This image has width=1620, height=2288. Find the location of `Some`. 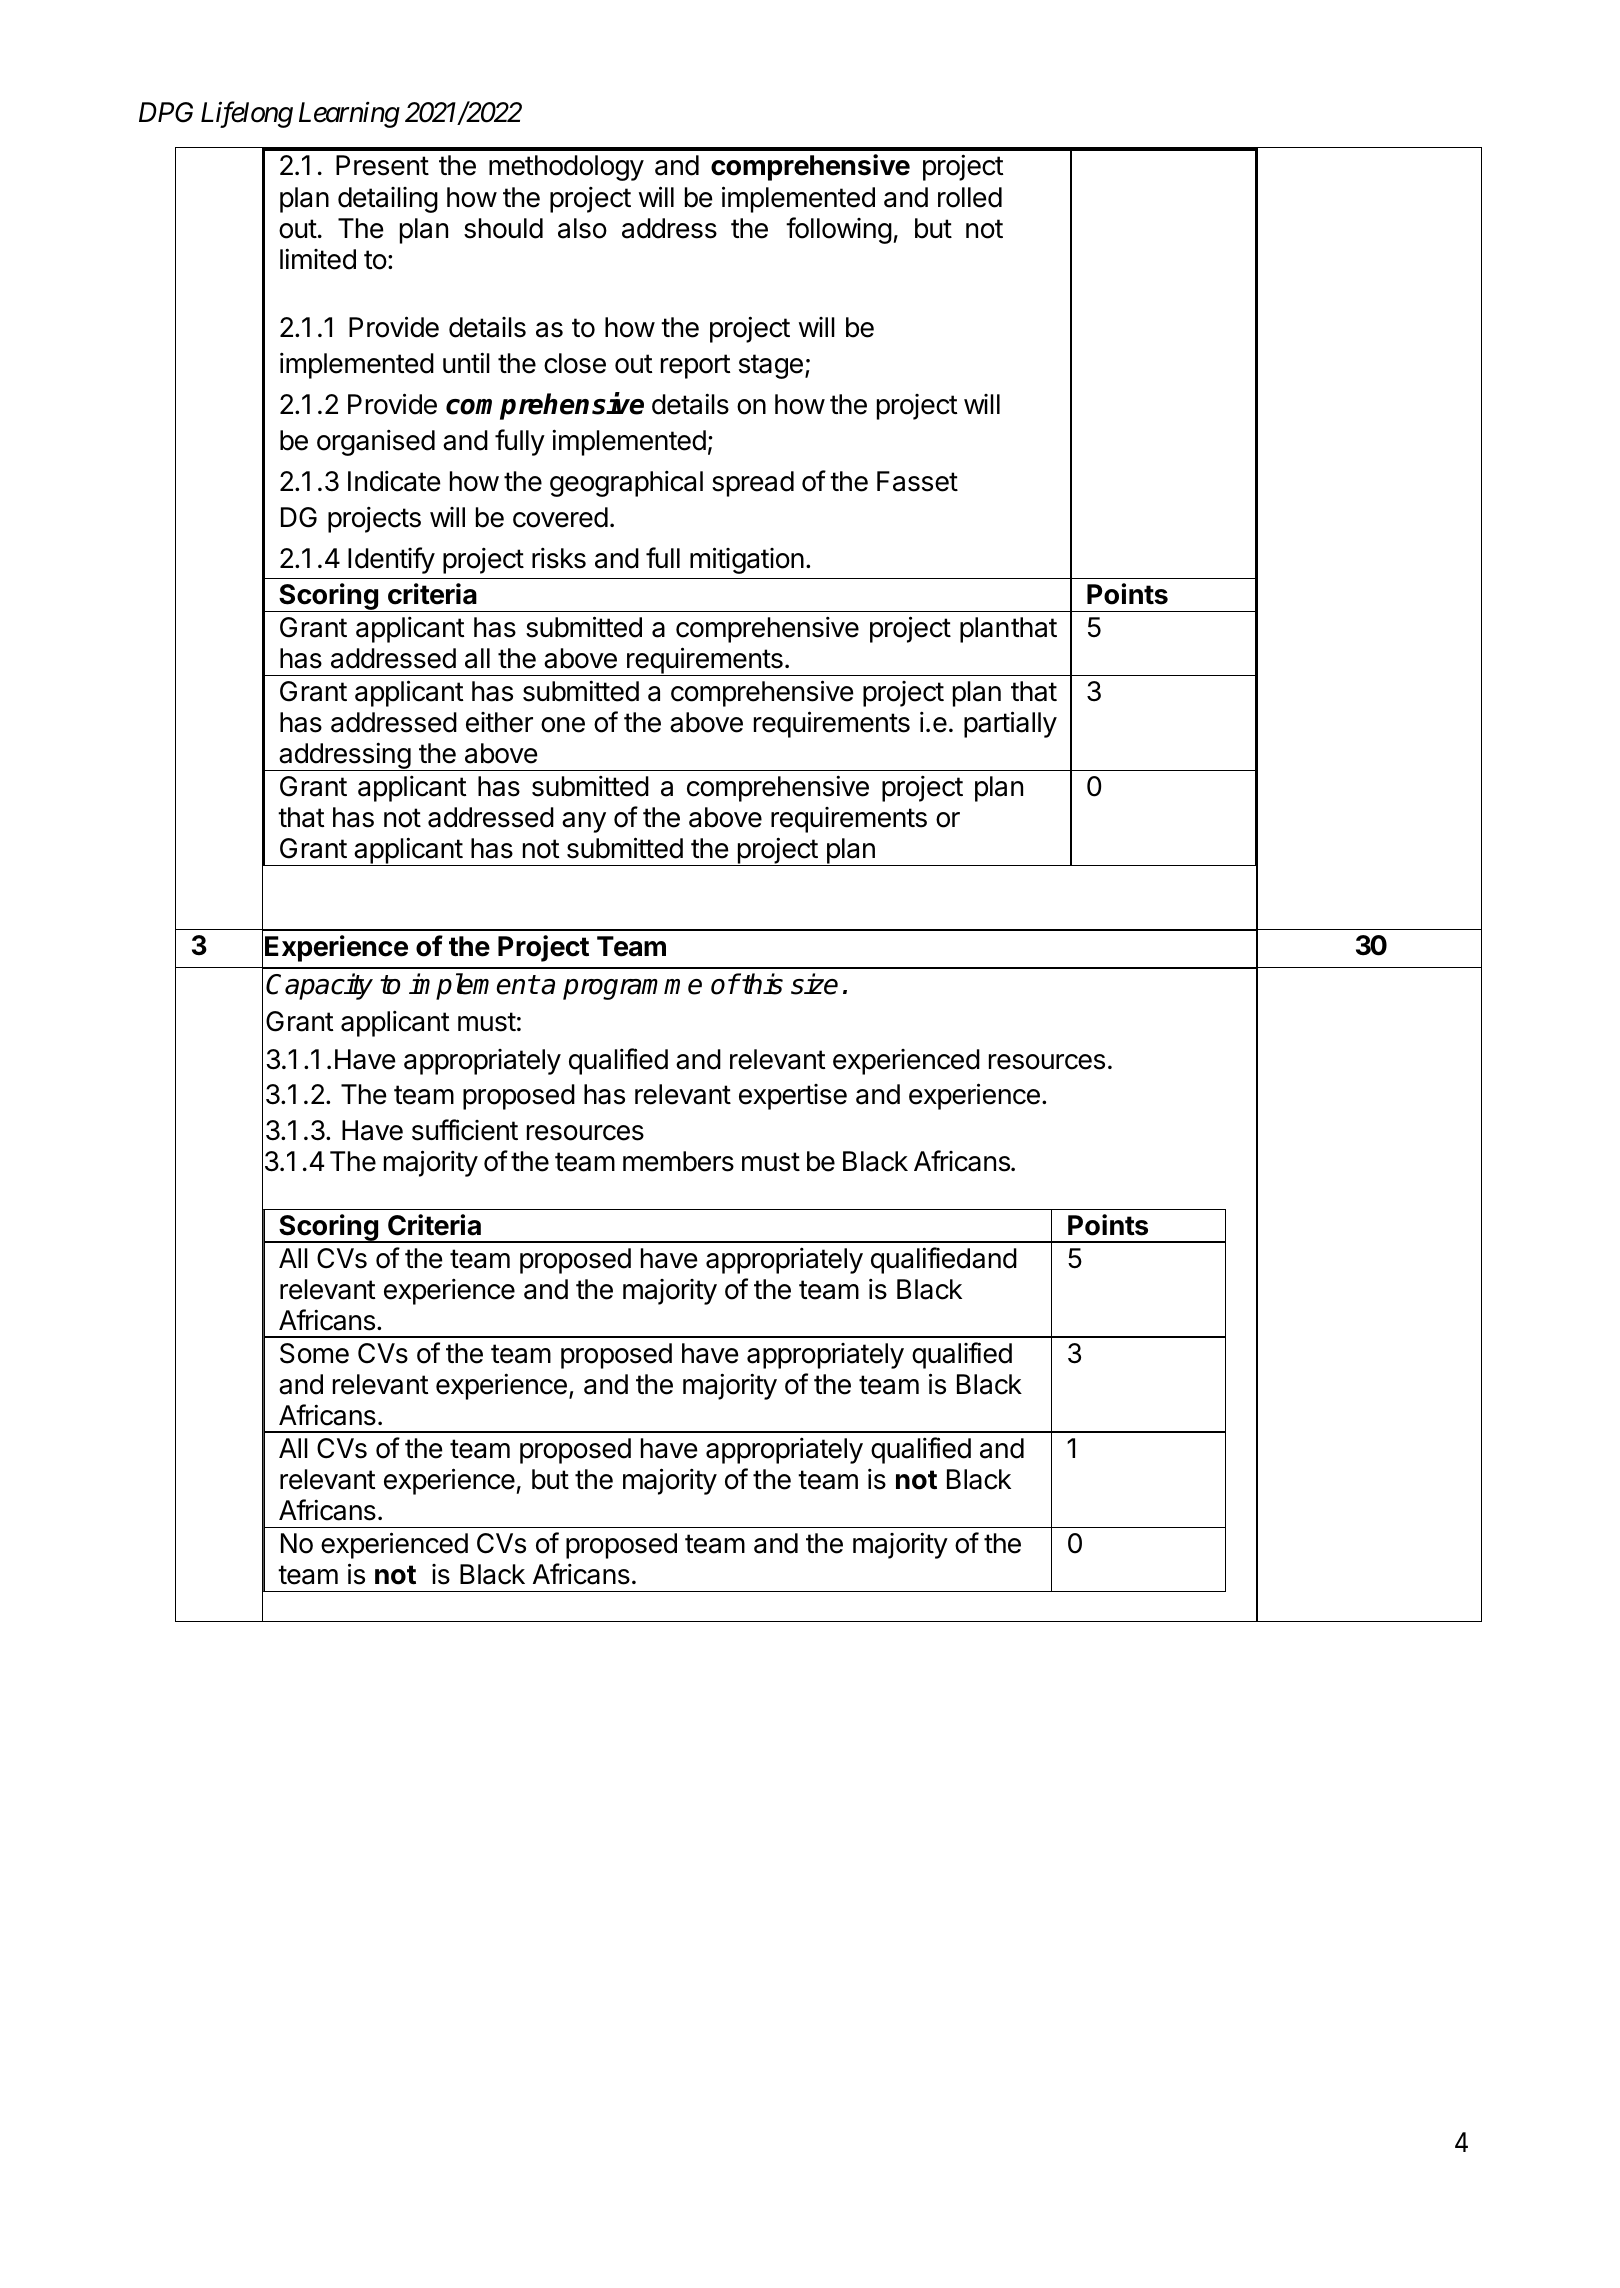

Some is located at coordinates (314, 1353).
